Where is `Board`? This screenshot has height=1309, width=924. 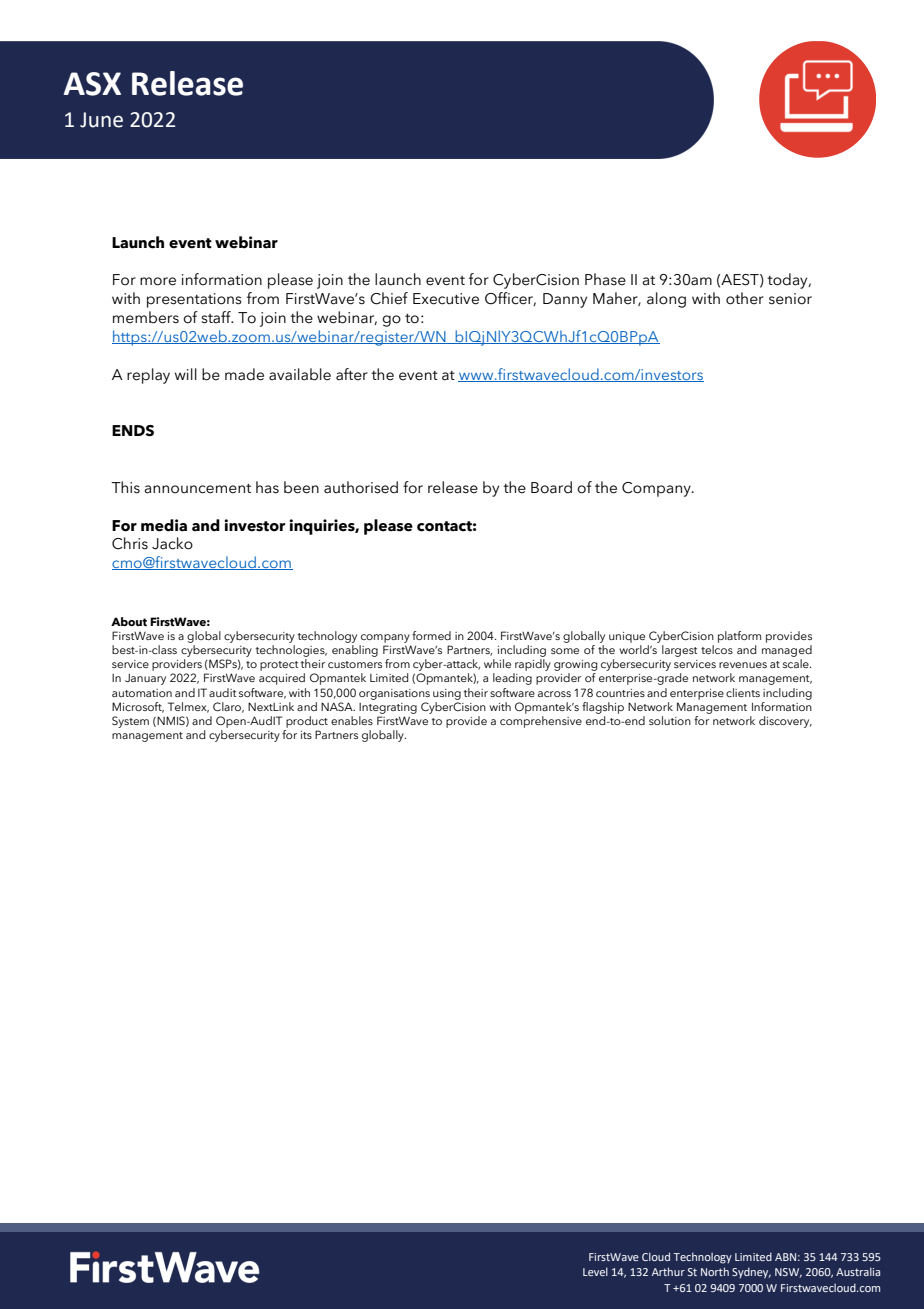
Board is located at coordinates (551, 487).
